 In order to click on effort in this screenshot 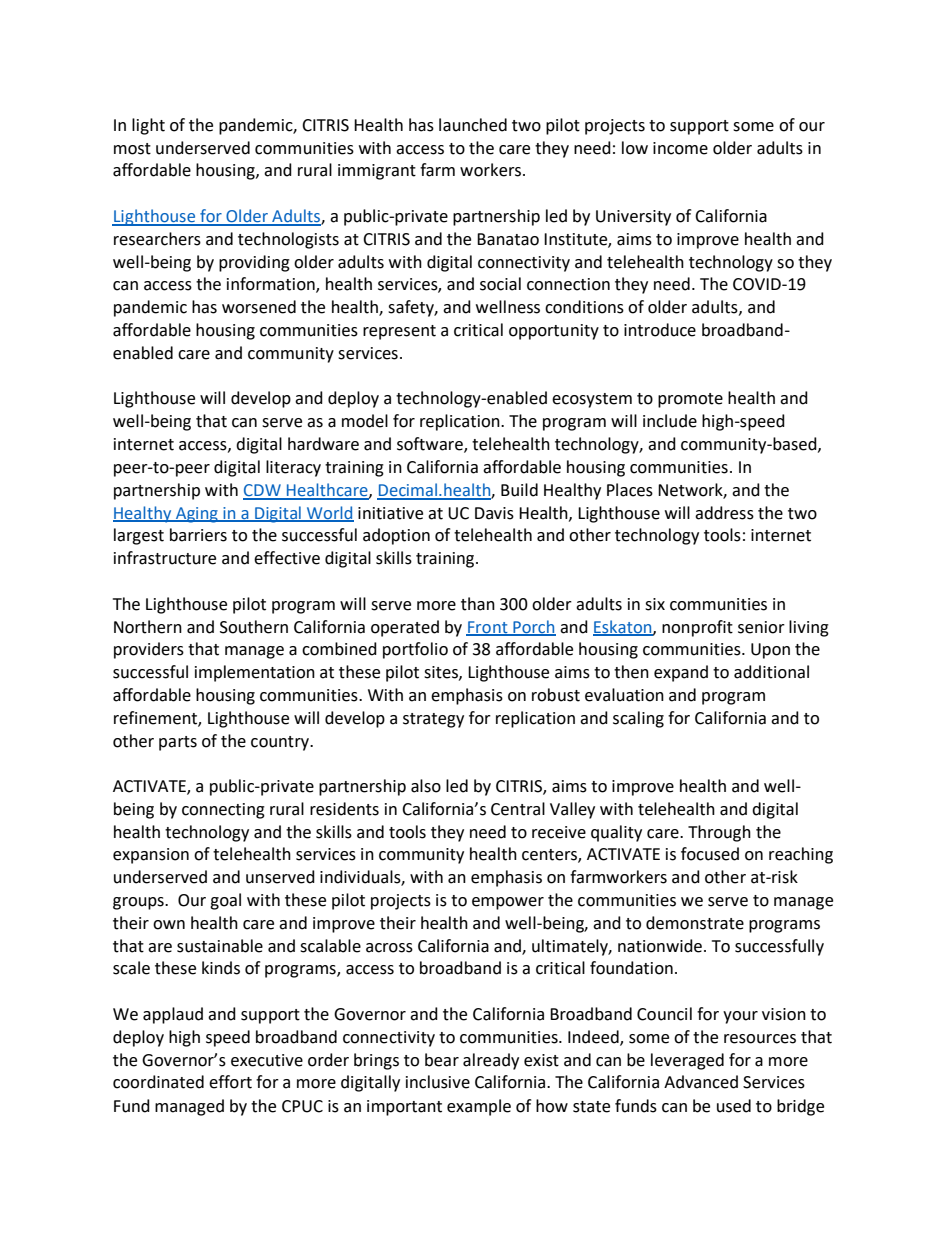, I will do `click(230, 1082)`.
